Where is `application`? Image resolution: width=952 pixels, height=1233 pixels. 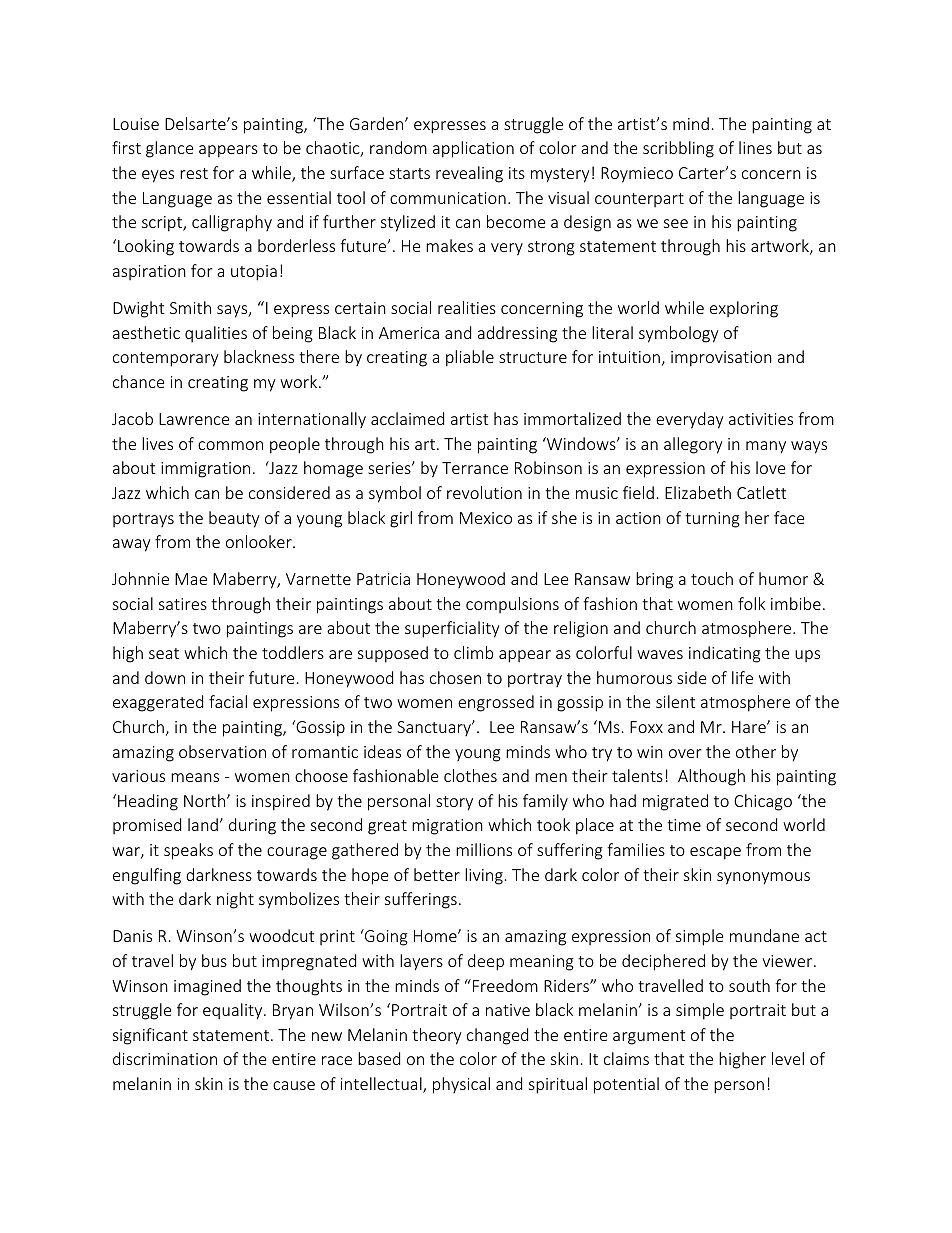
application is located at coordinates (473, 149).
